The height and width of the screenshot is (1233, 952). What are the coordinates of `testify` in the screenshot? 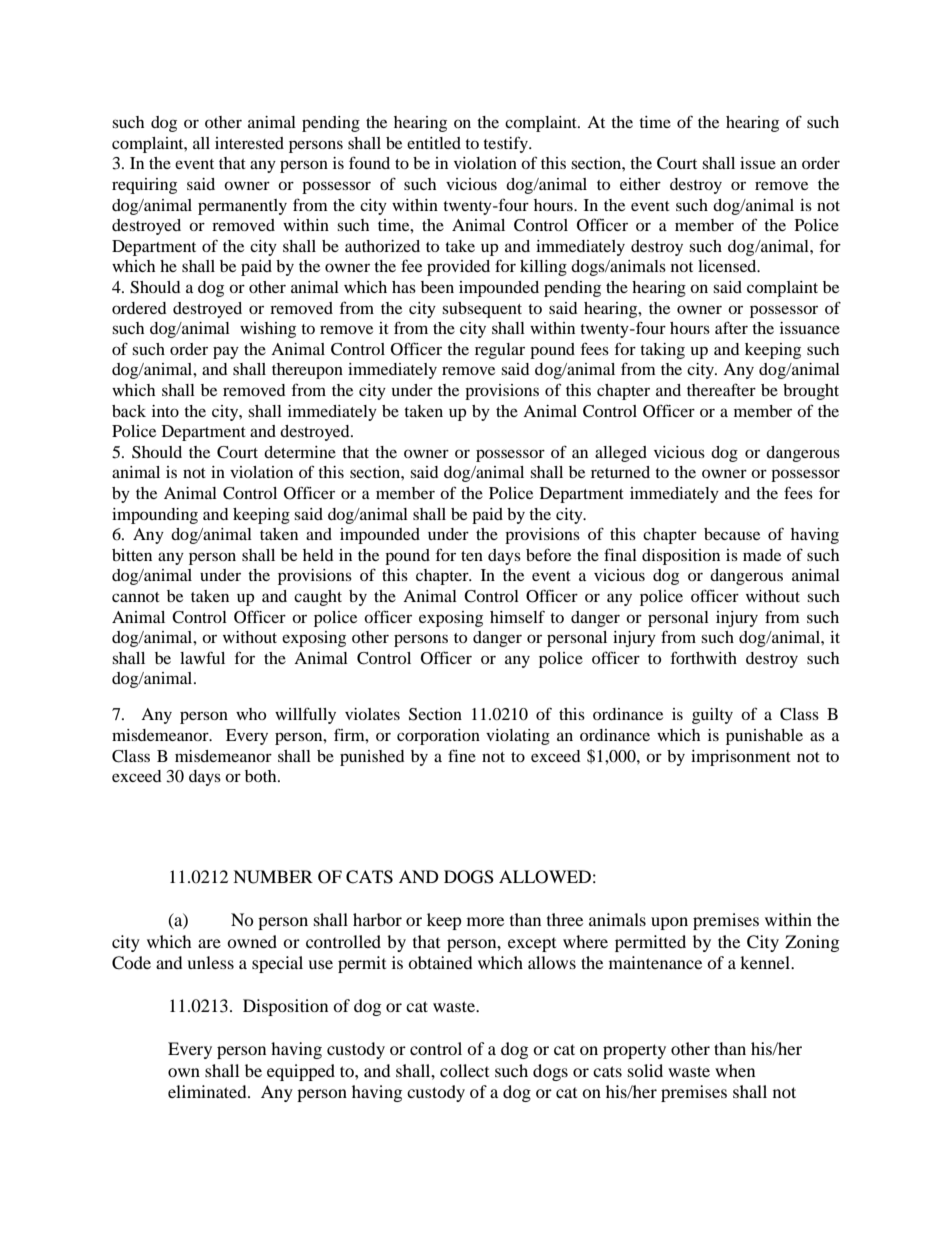 It's located at (507, 144).
